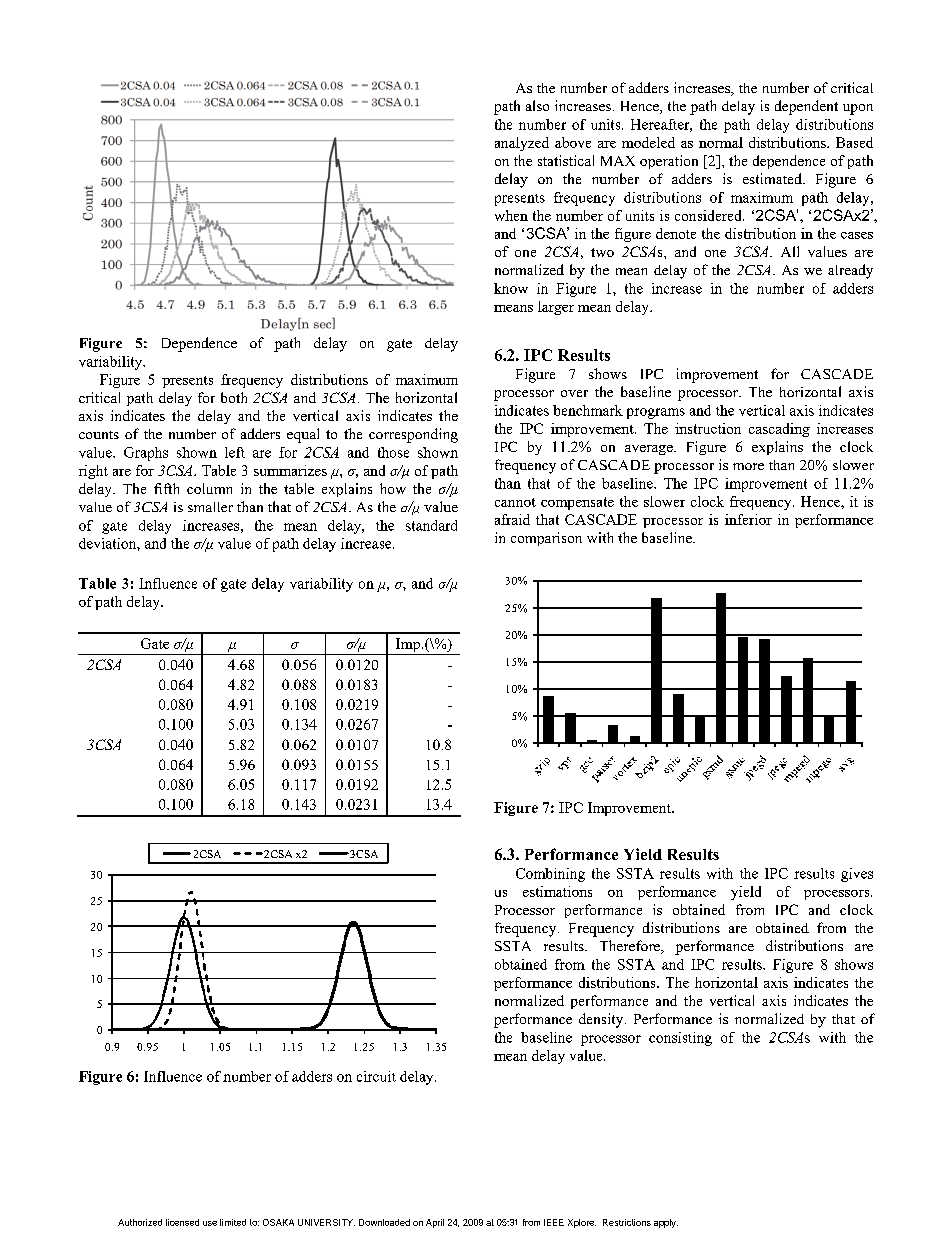  I want to click on estimations, so click(557, 891).
